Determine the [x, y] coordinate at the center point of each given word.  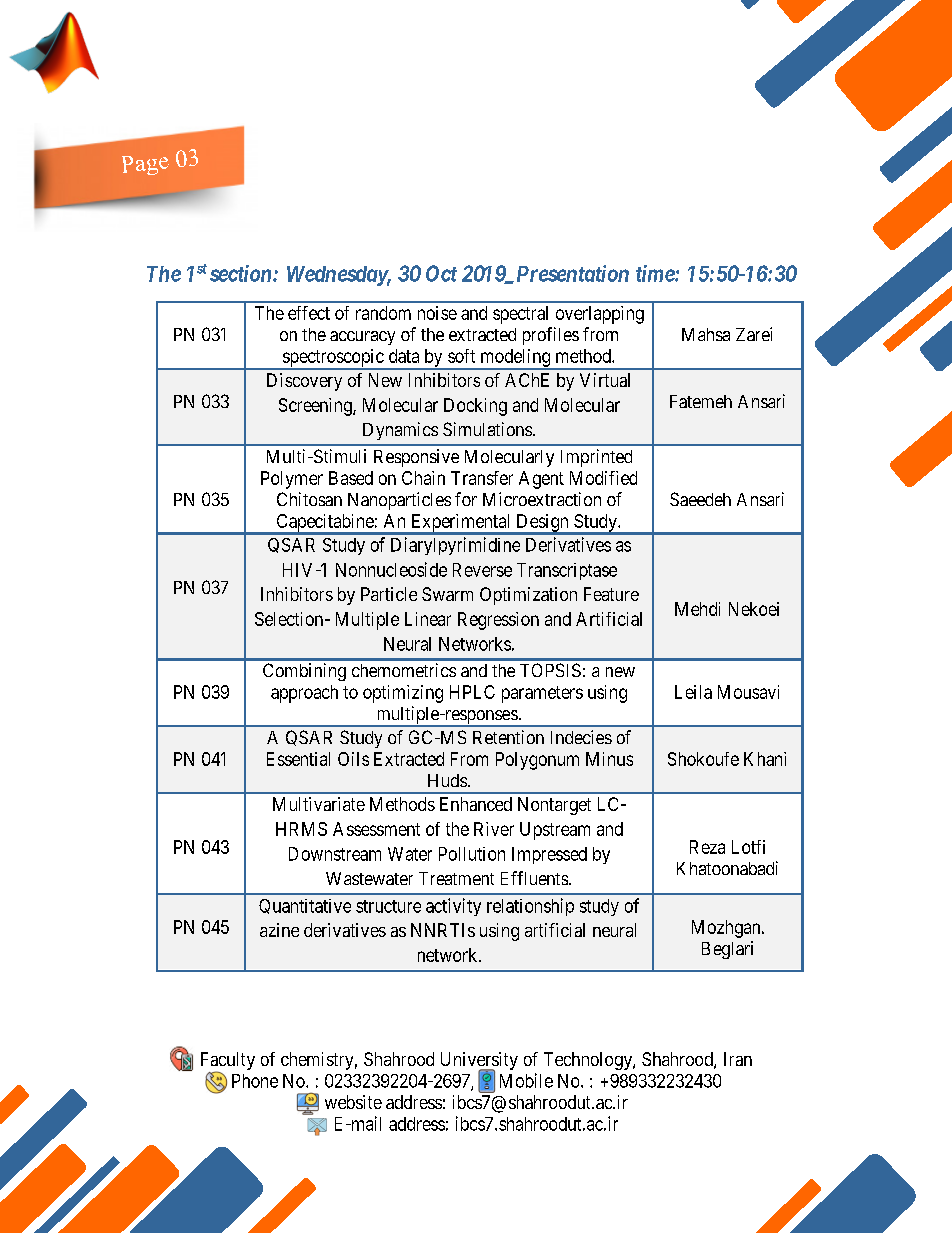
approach [304, 694]
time [656, 273]
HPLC [472, 692]
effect [309, 313]
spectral [520, 315]
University [479, 1062]
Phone [255, 1081]
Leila [693, 692]
